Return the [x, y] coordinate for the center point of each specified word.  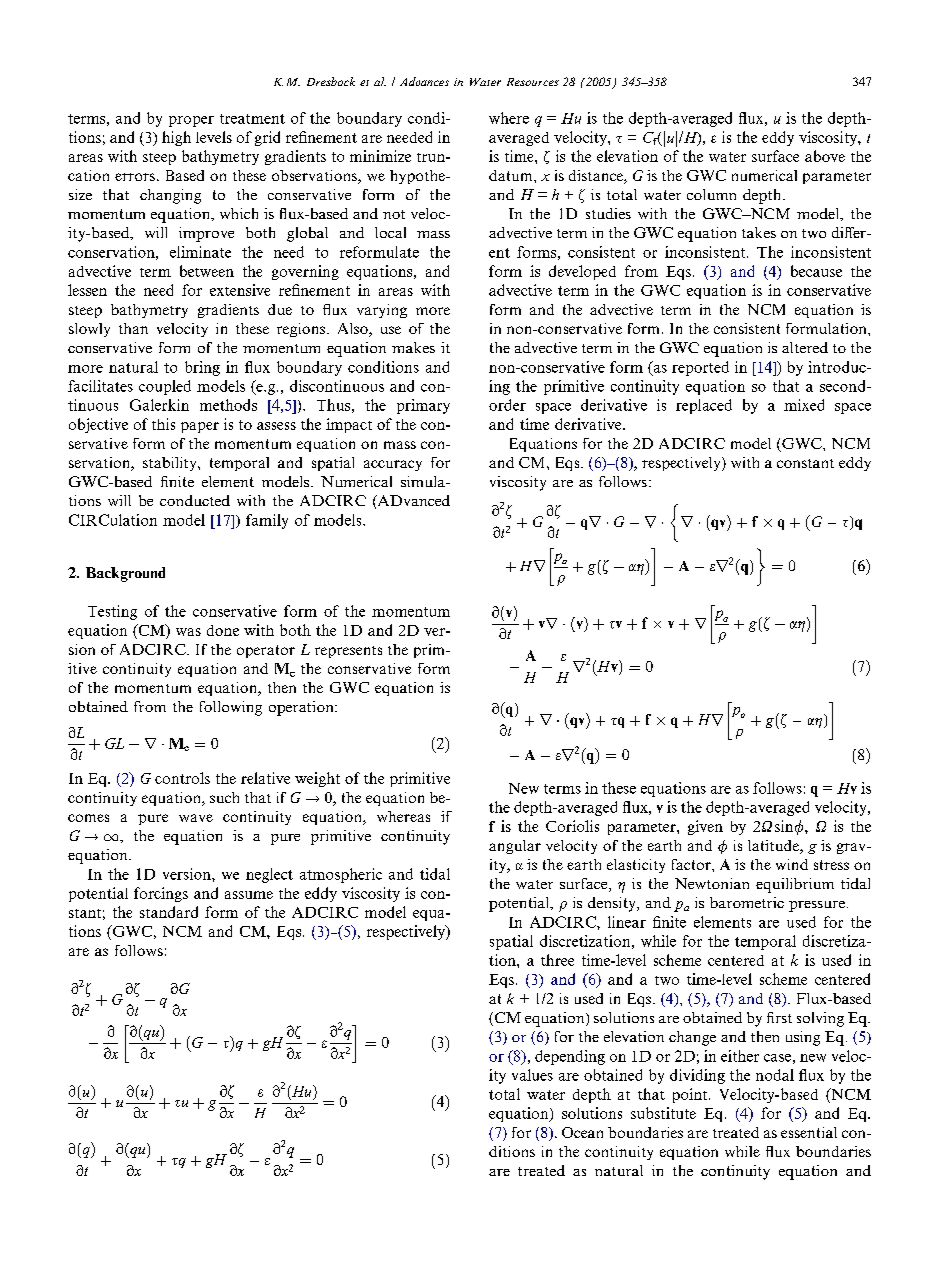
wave [196, 818]
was [188, 632]
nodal [775, 1075]
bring [202, 368]
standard [169, 912]
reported [700, 368]
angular [515, 847]
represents [348, 652]
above [825, 156]
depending [570, 1057]
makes [413, 347]
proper [191, 121]
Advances [424, 81]
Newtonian [712, 883]
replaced [704, 406]
